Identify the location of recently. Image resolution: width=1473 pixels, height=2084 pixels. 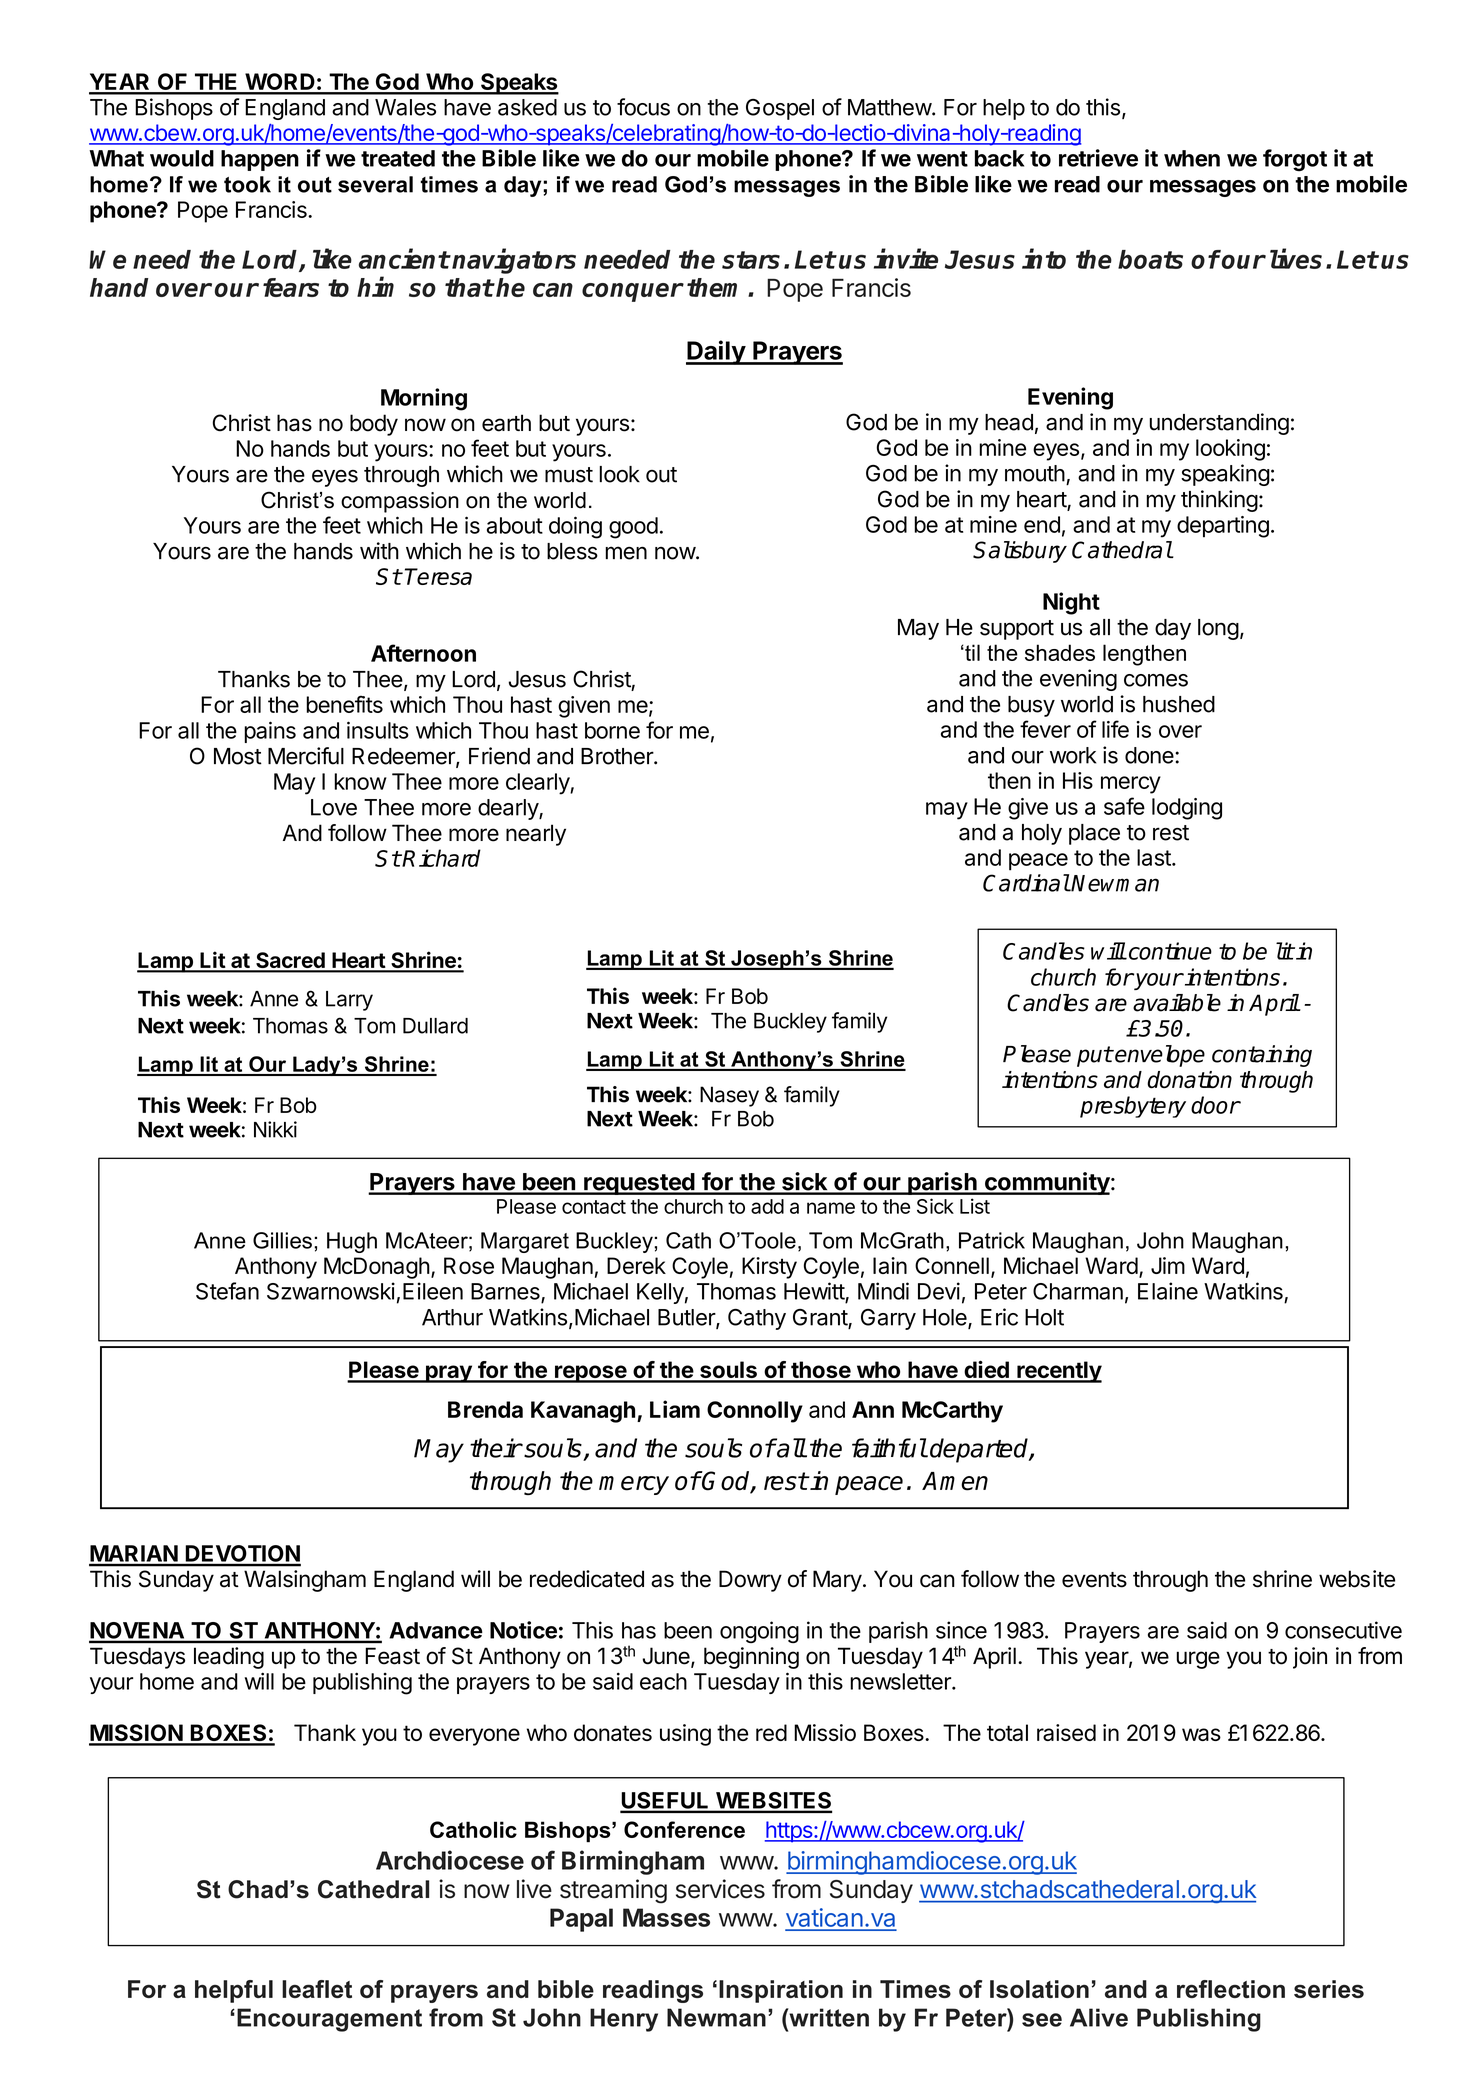
(1058, 1372).
